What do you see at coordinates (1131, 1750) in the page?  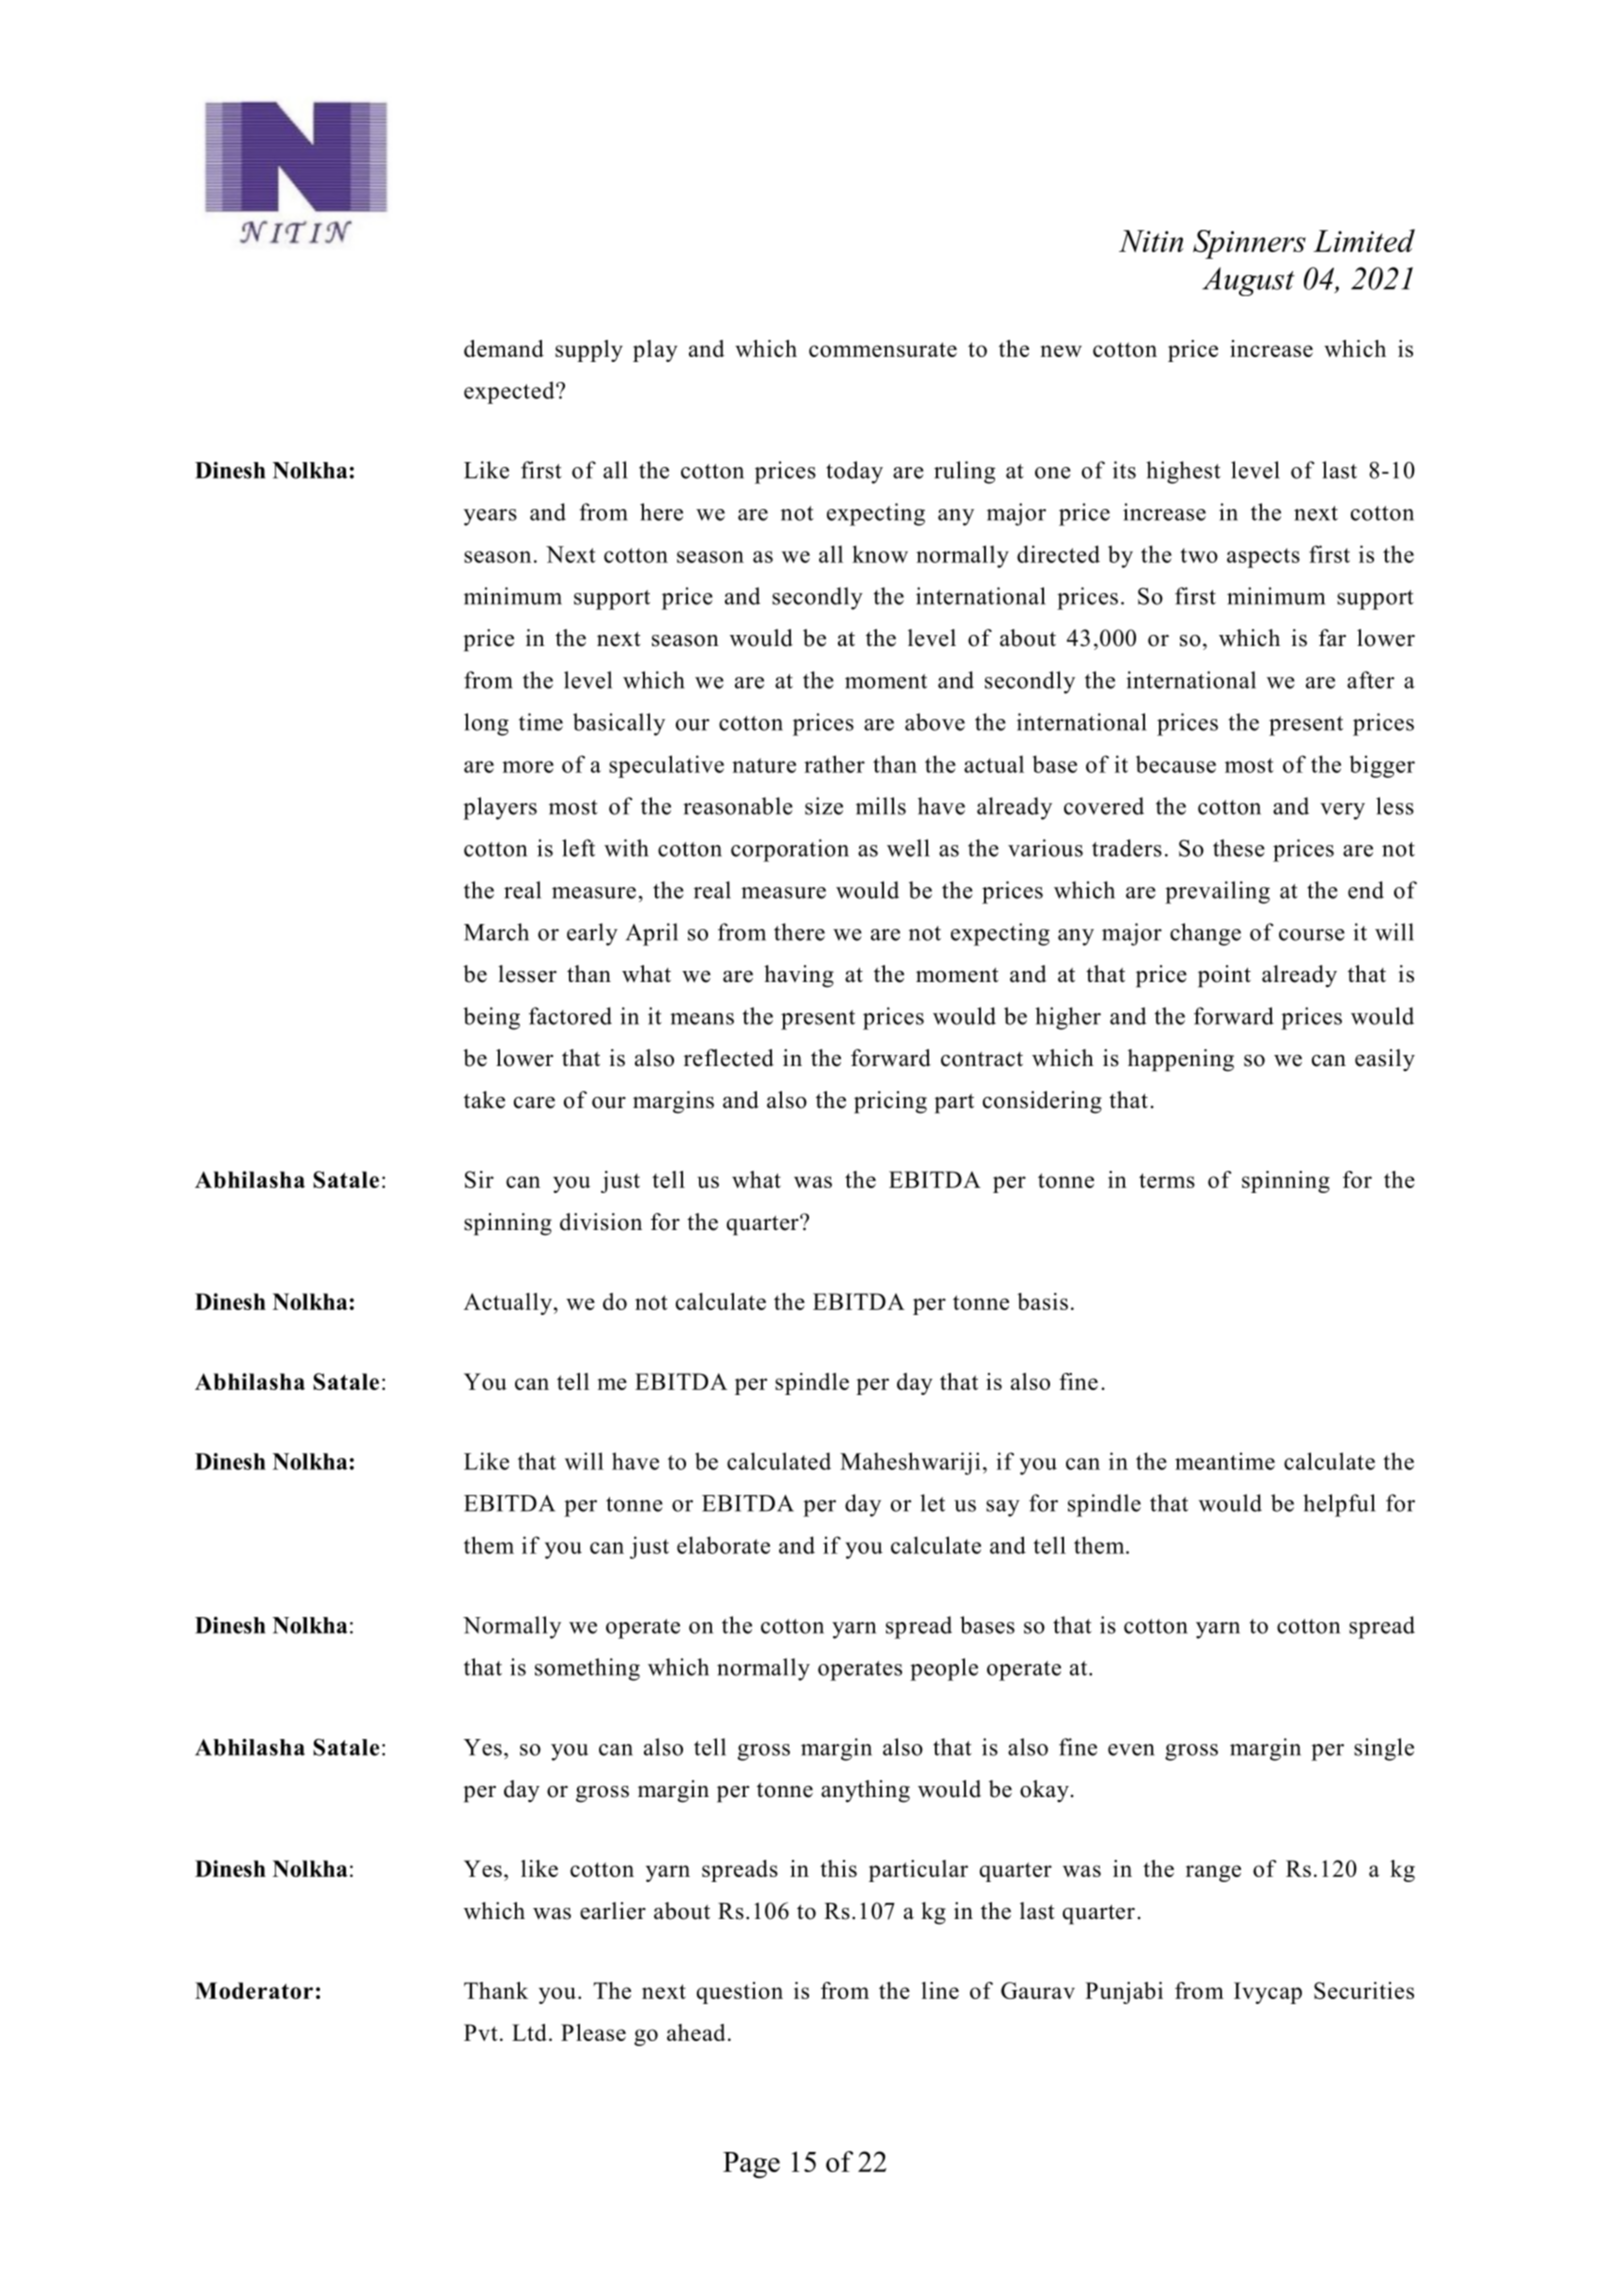 I see `even` at bounding box center [1131, 1750].
